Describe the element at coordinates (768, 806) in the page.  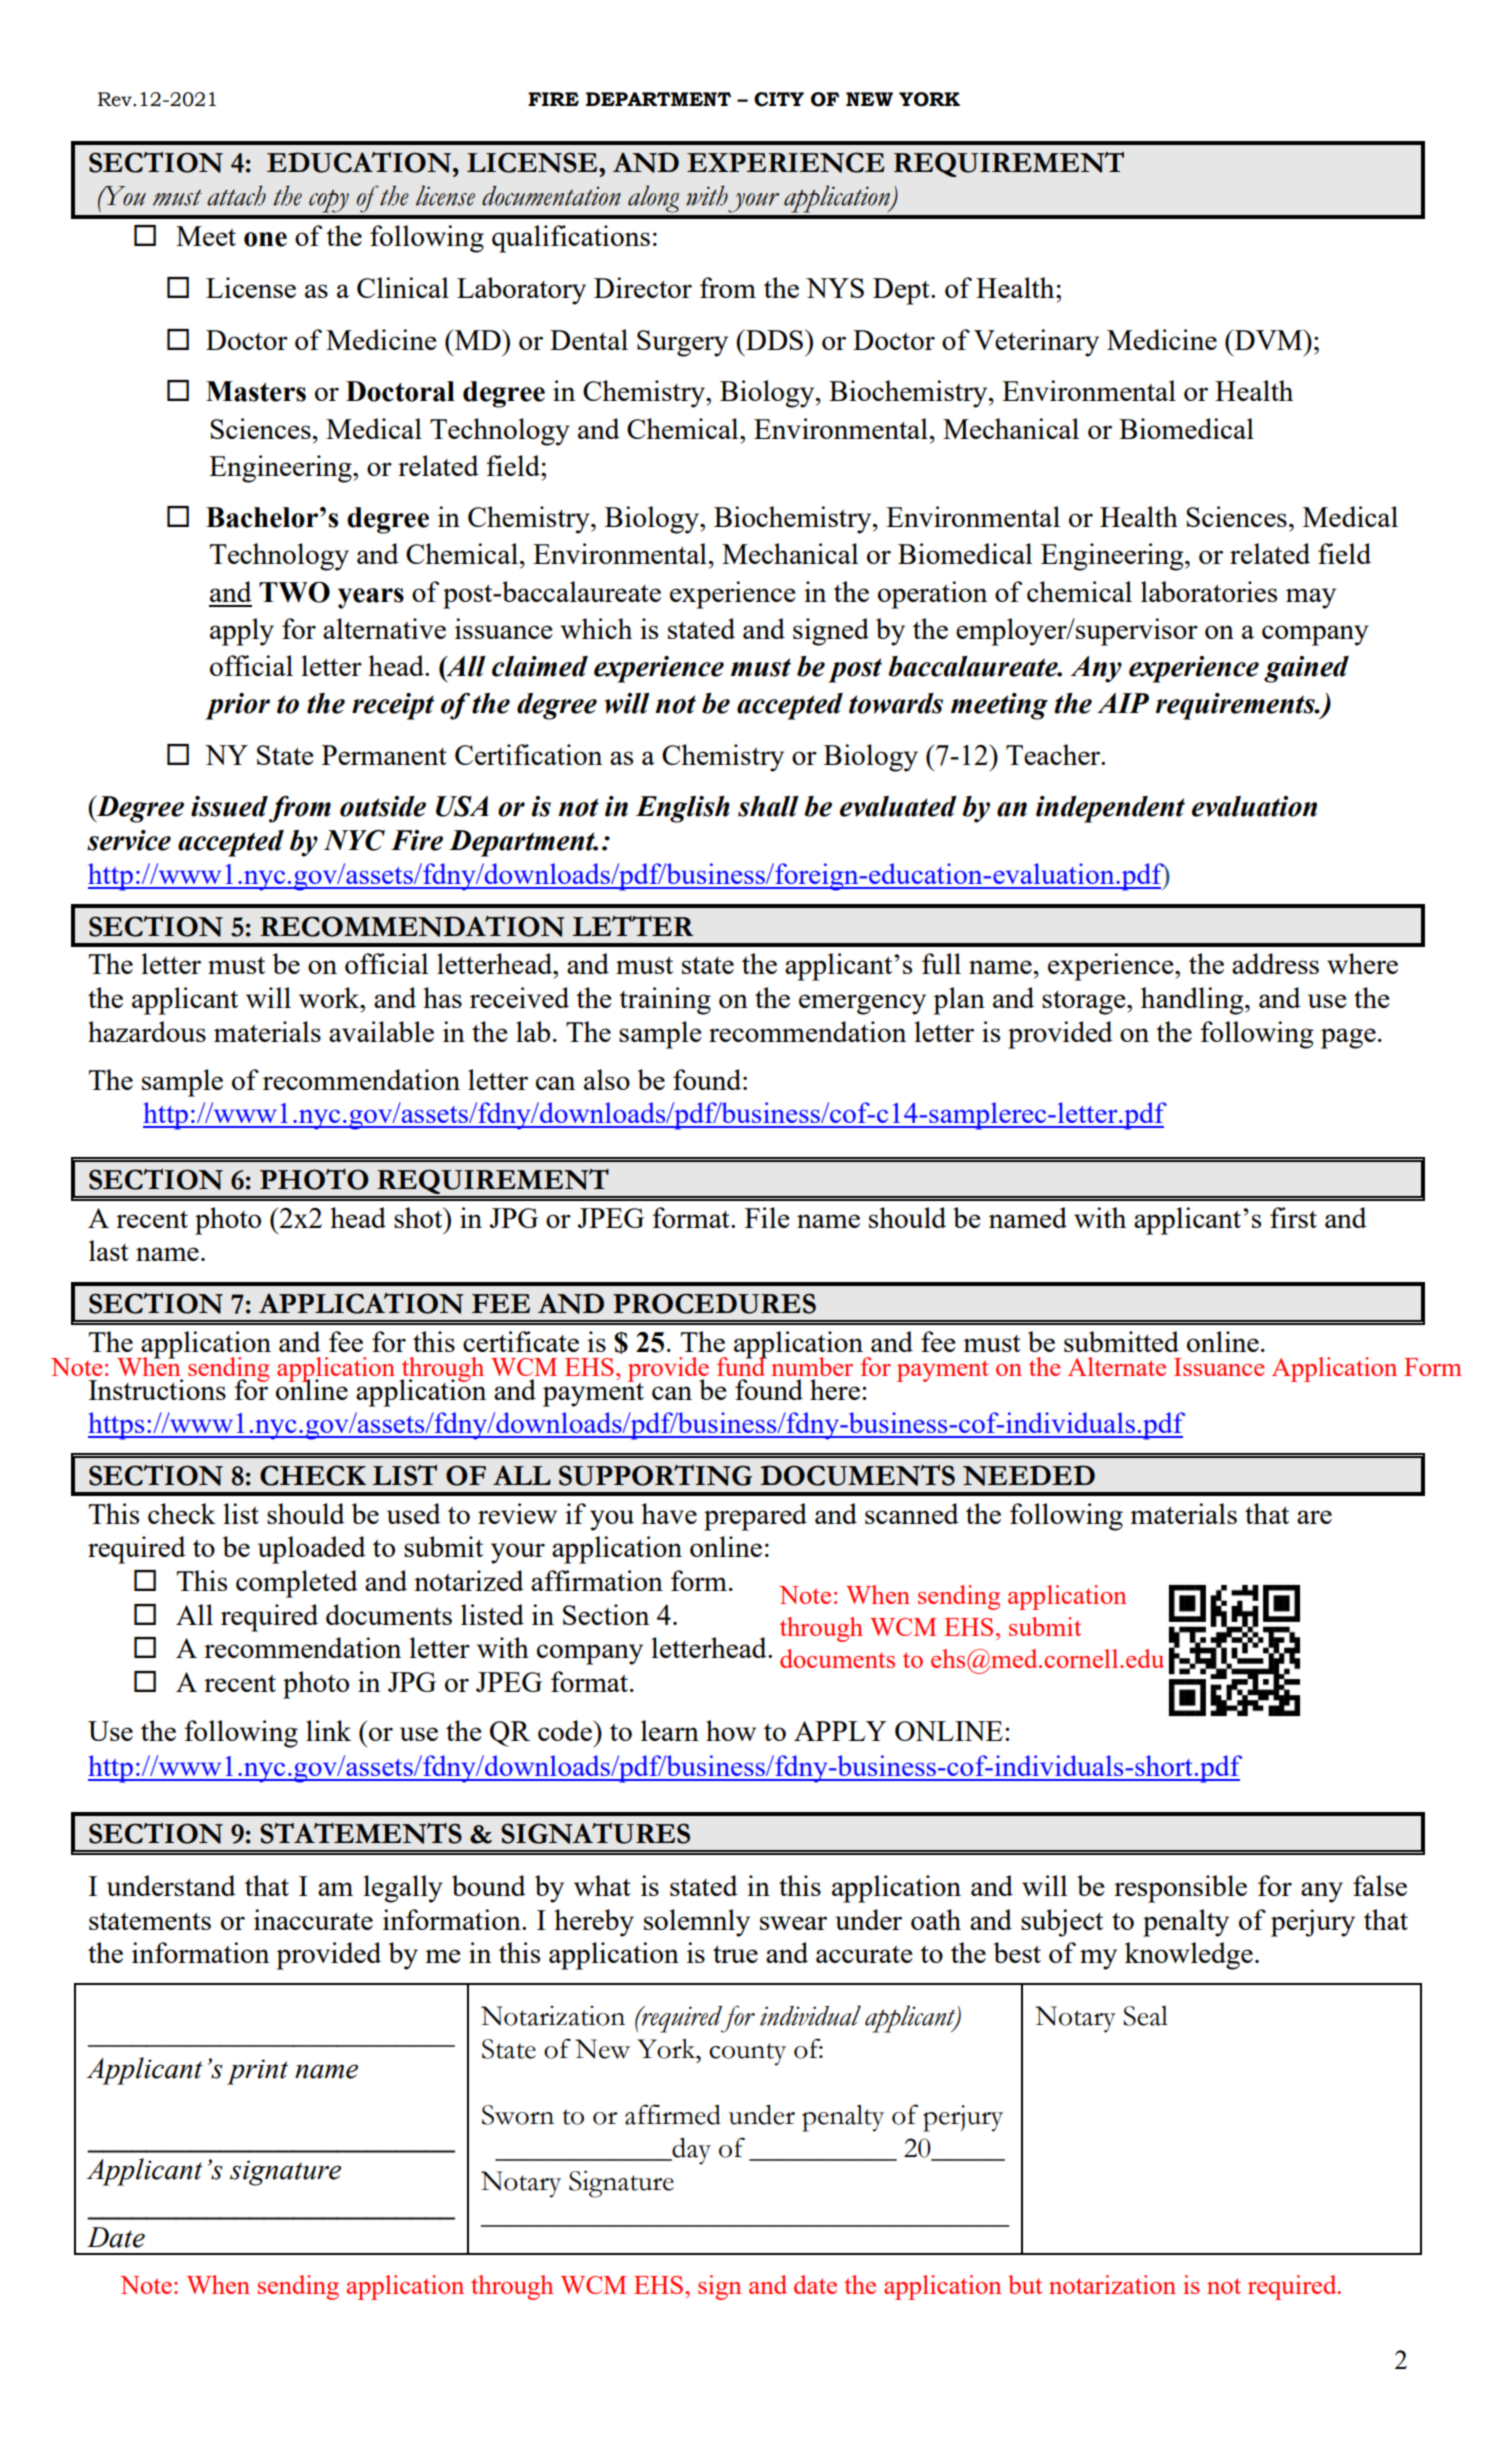
I see `shall` at that location.
